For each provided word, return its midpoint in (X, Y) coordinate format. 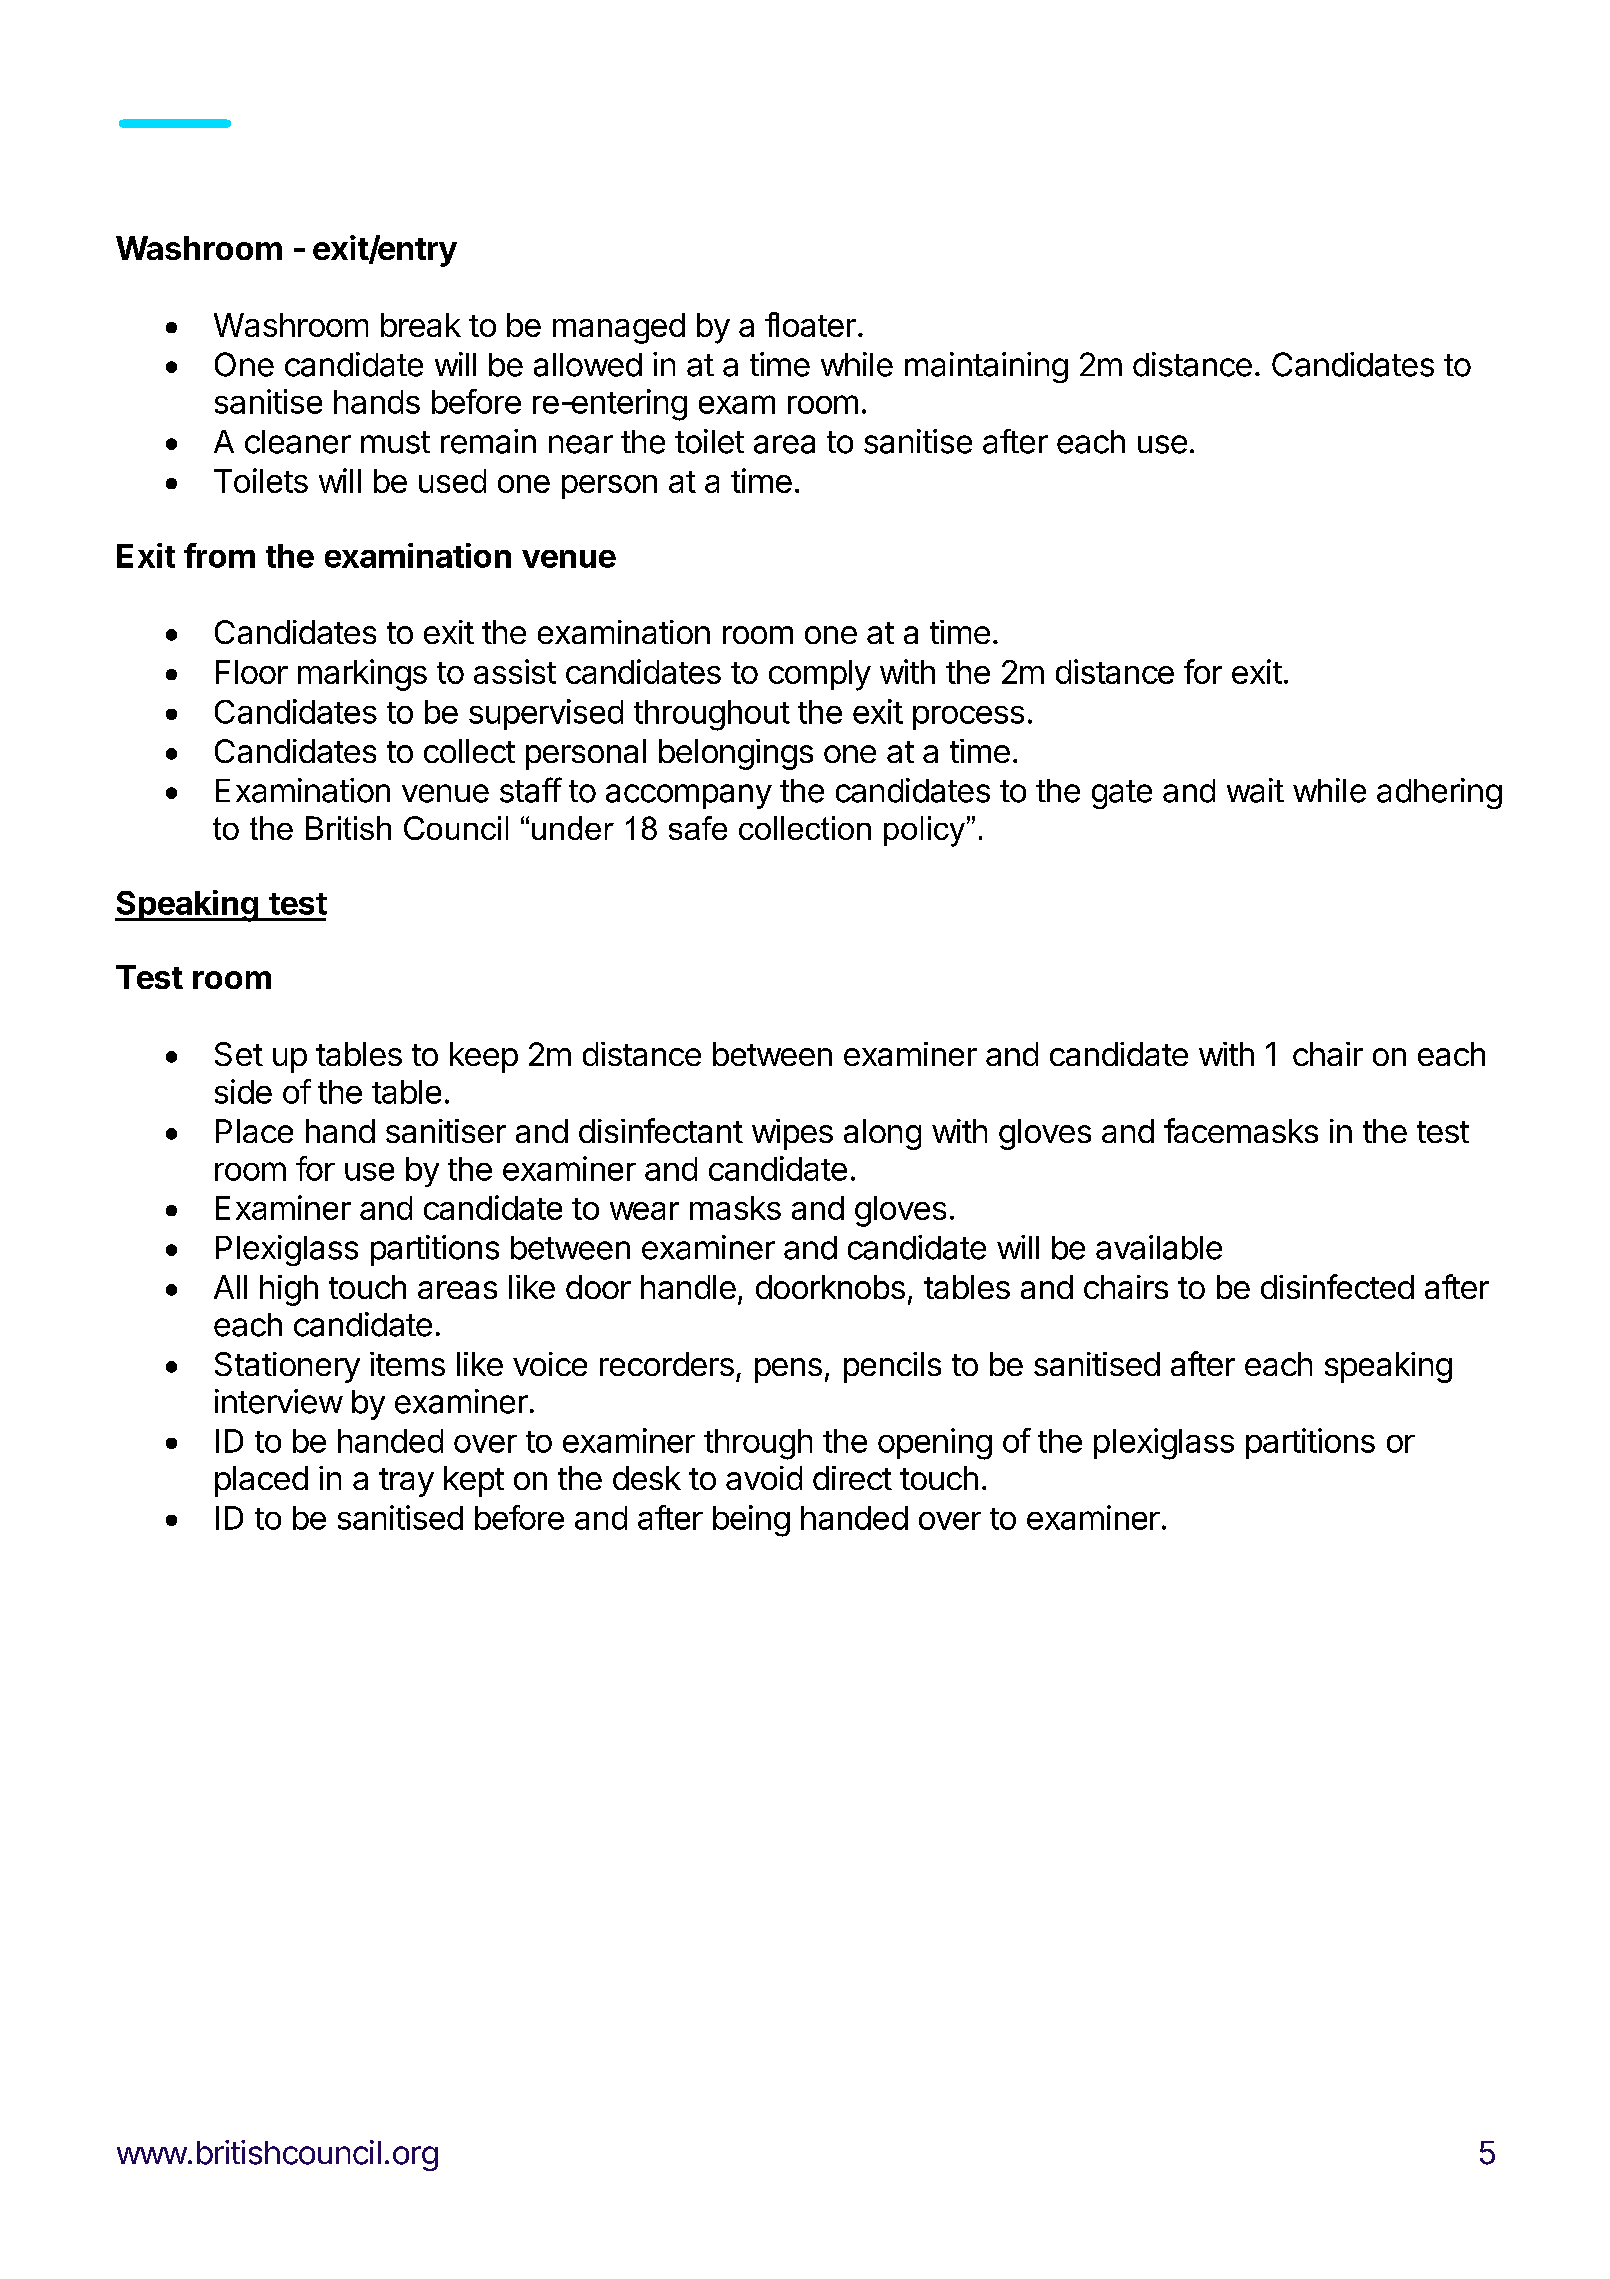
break (421, 325)
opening (935, 1444)
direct (852, 1478)
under (573, 828)
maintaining (986, 367)
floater (810, 324)
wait (1255, 790)
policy (924, 831)
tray (406, 1482)
